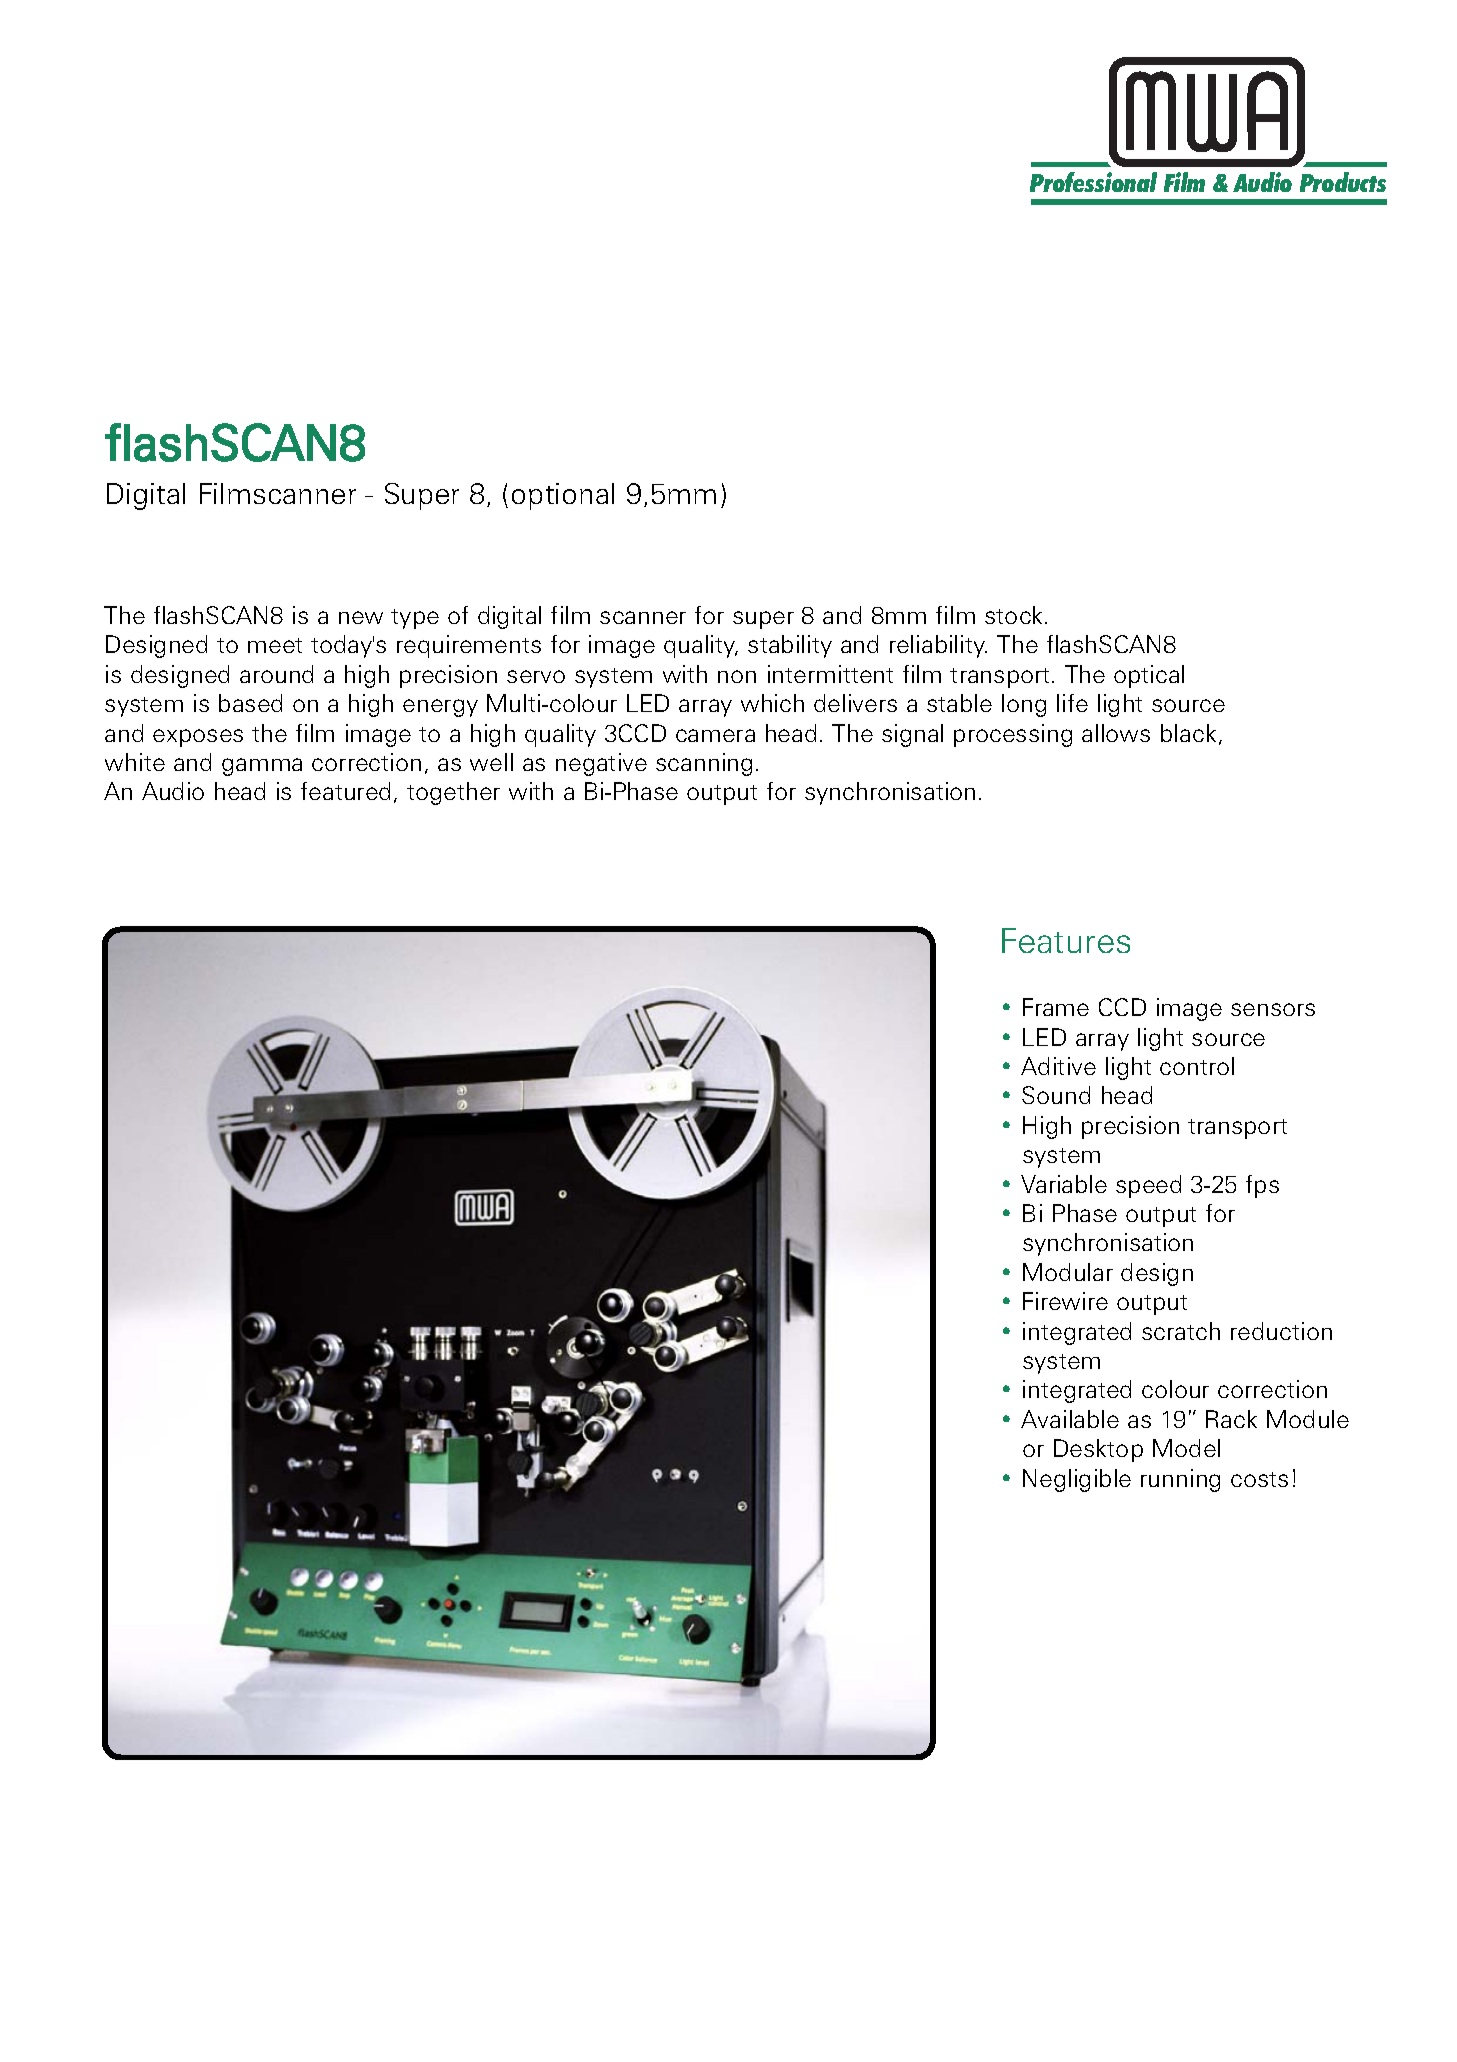  I want to click on optional, so click(563, 496).
